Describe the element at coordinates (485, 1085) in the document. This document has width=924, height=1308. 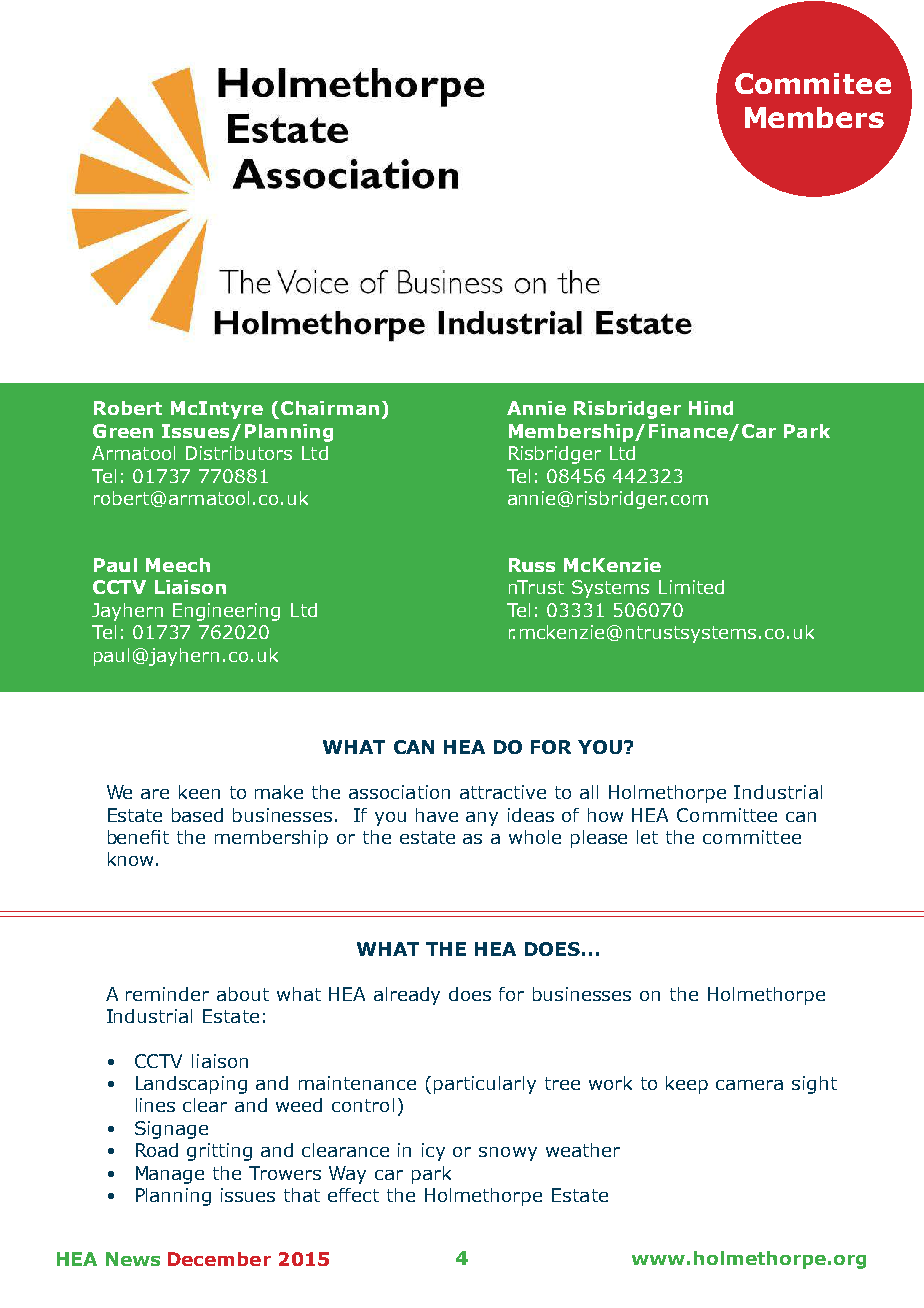
I see `particularly` at that location.
